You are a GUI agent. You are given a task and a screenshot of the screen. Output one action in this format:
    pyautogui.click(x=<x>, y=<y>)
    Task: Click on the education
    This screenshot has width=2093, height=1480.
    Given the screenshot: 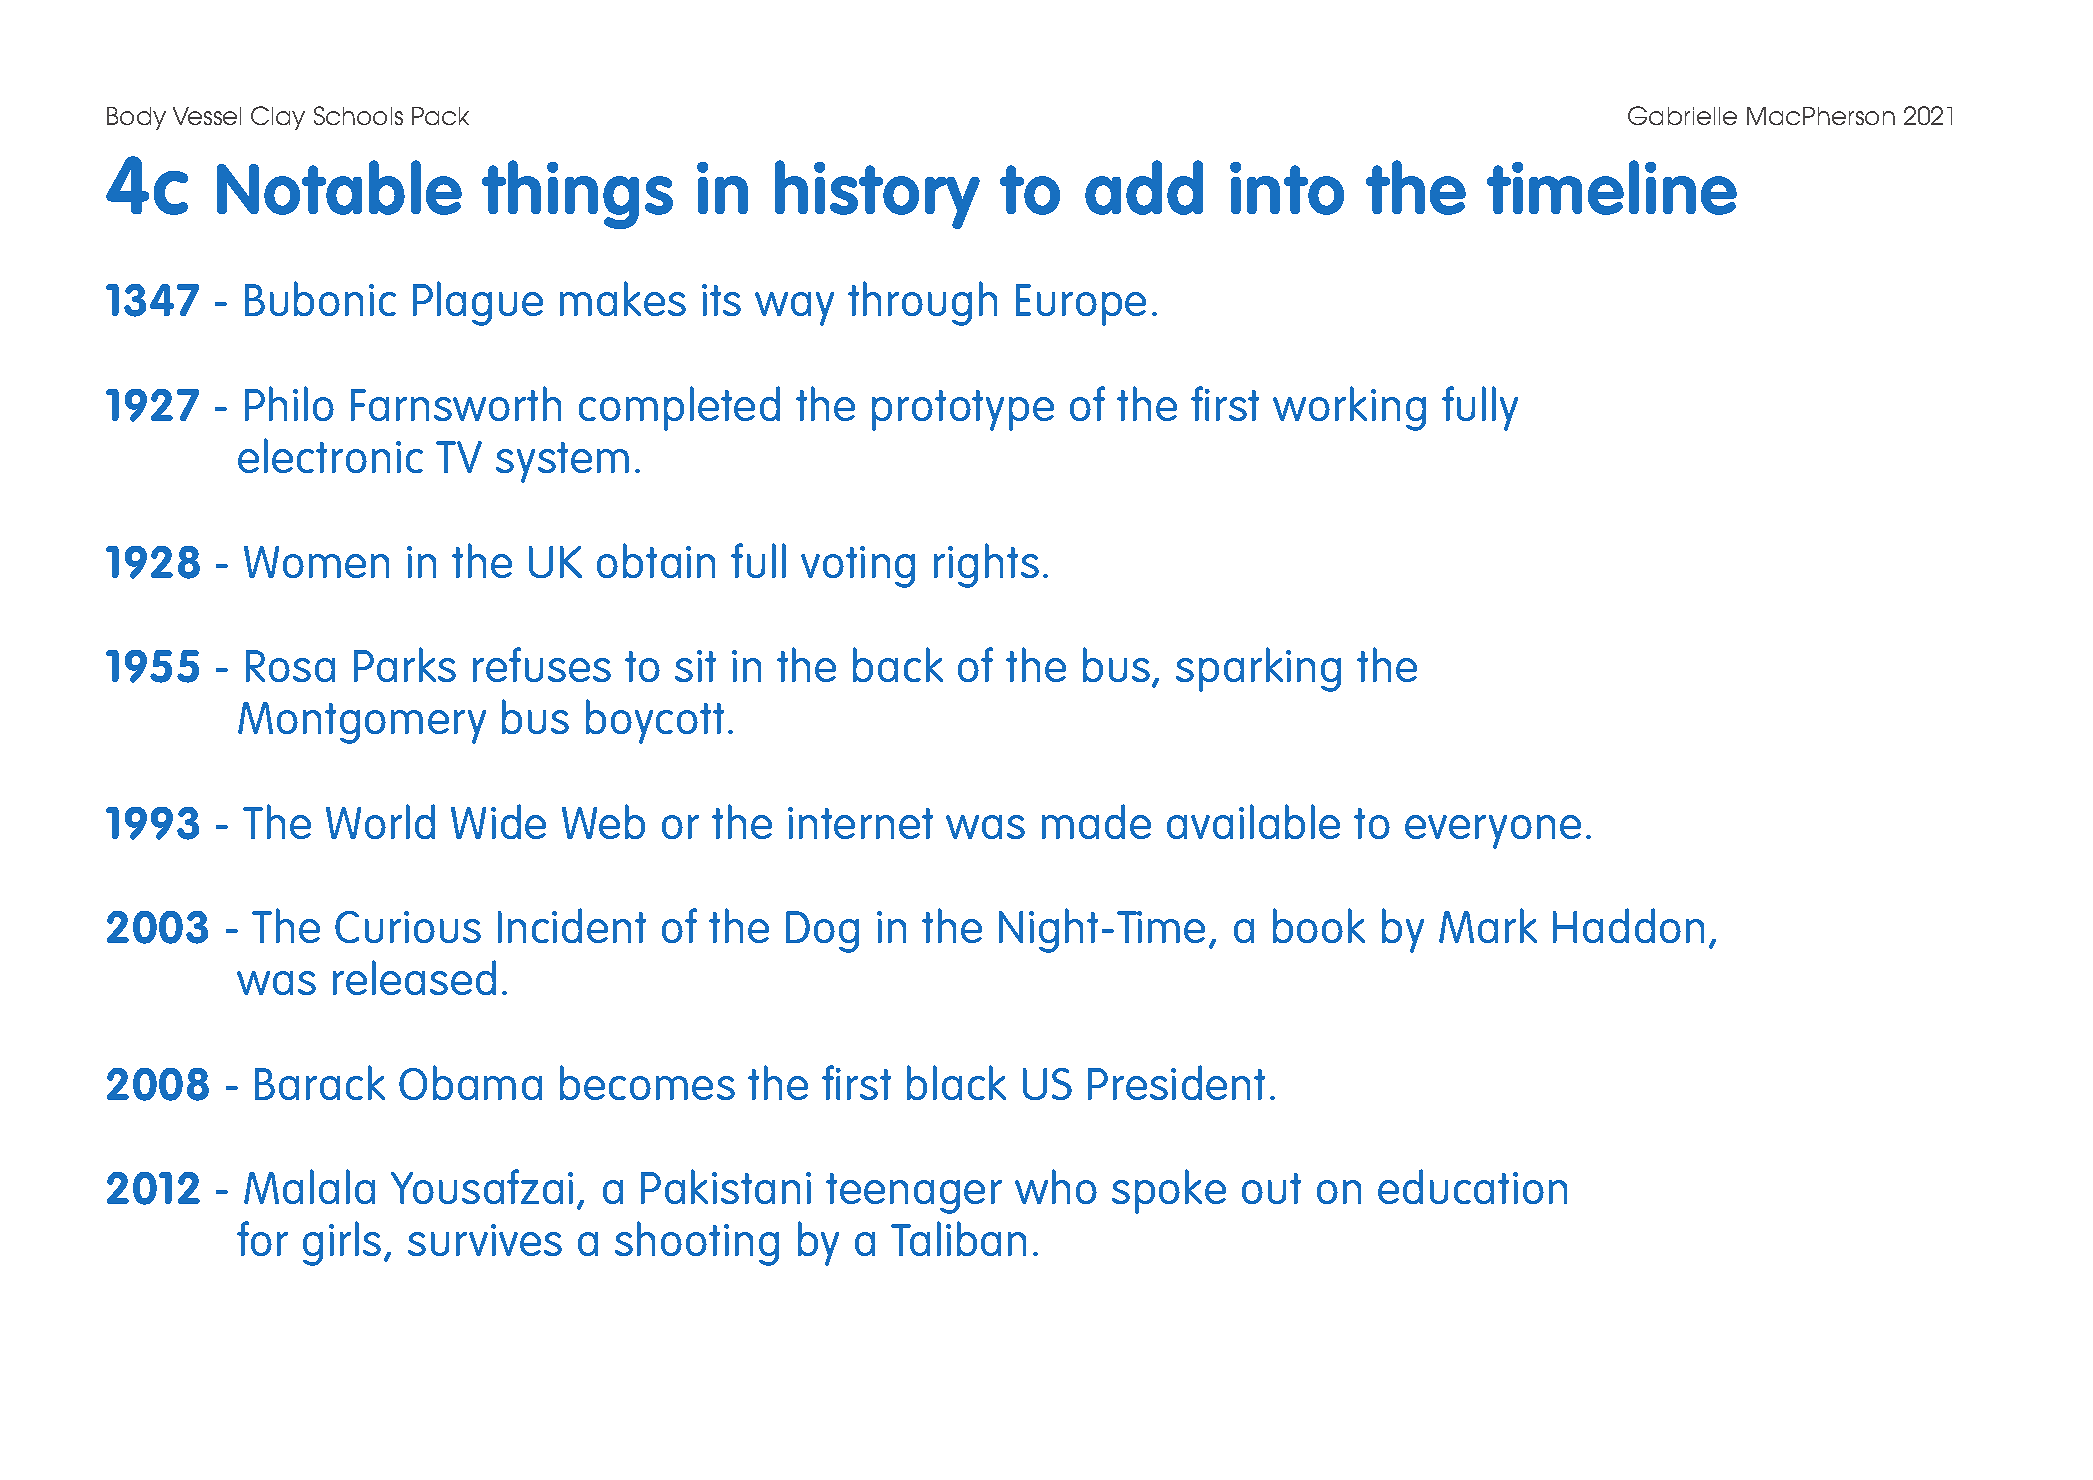 What is the action you would take?
    pyautogui.click(x=1472, y=1186)
